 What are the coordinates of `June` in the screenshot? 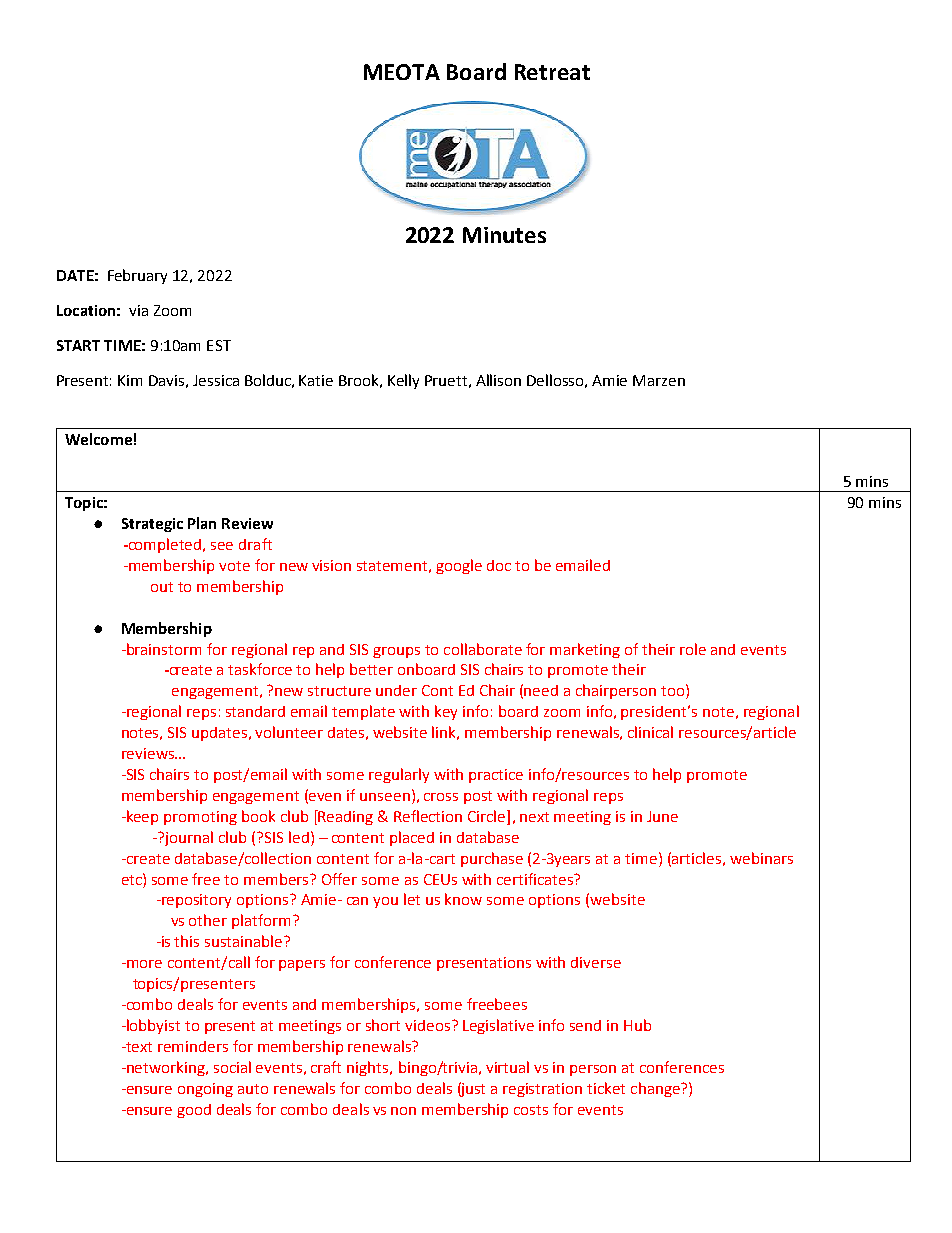 It's located at (662, 816).
